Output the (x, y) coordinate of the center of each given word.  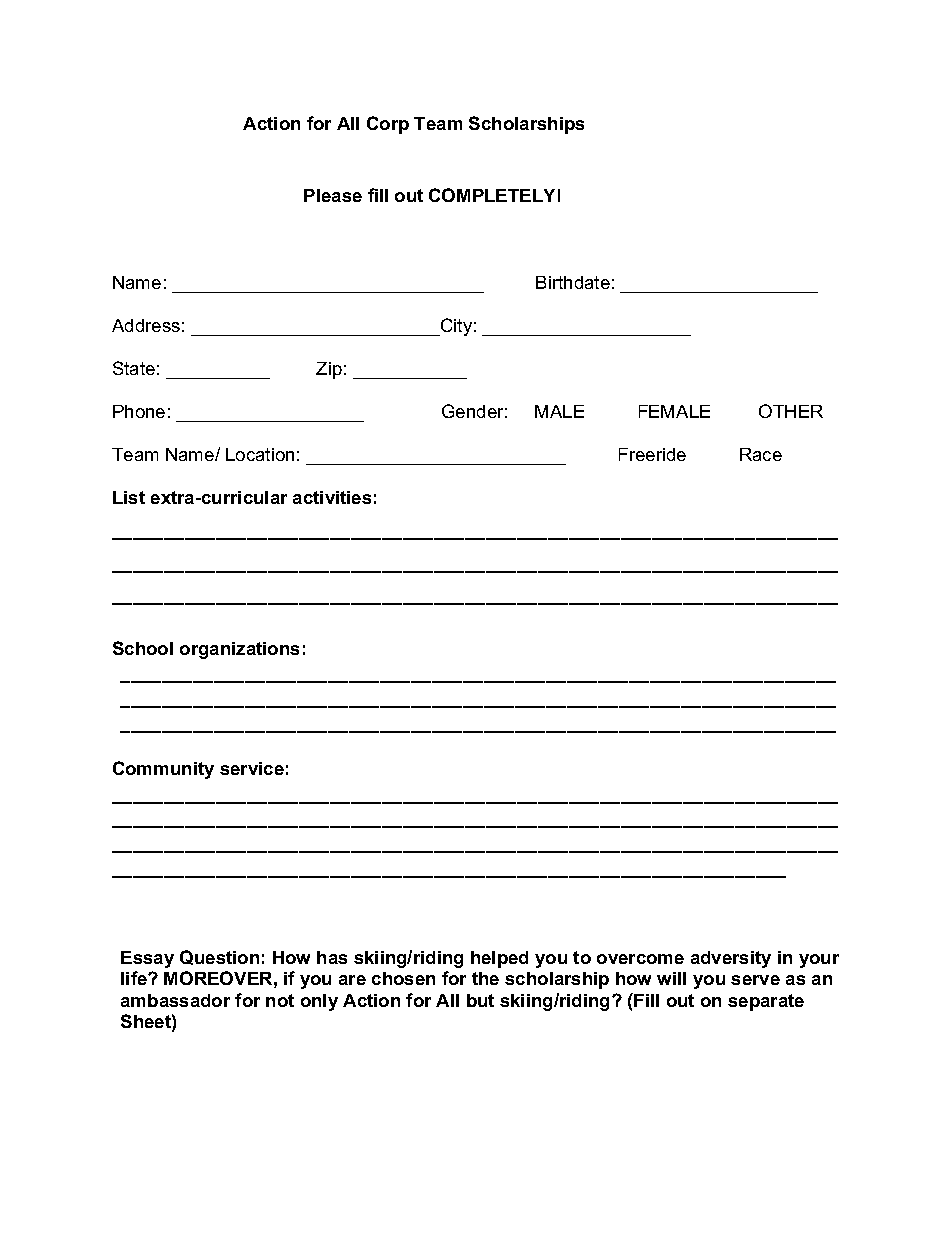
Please (333, 195)
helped (499, 959)
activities (332, 497)
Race (761, 454)
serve (755, 980)
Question (219, 957)
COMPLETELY (492, 195)
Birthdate (573, 282)
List (129, 497)
